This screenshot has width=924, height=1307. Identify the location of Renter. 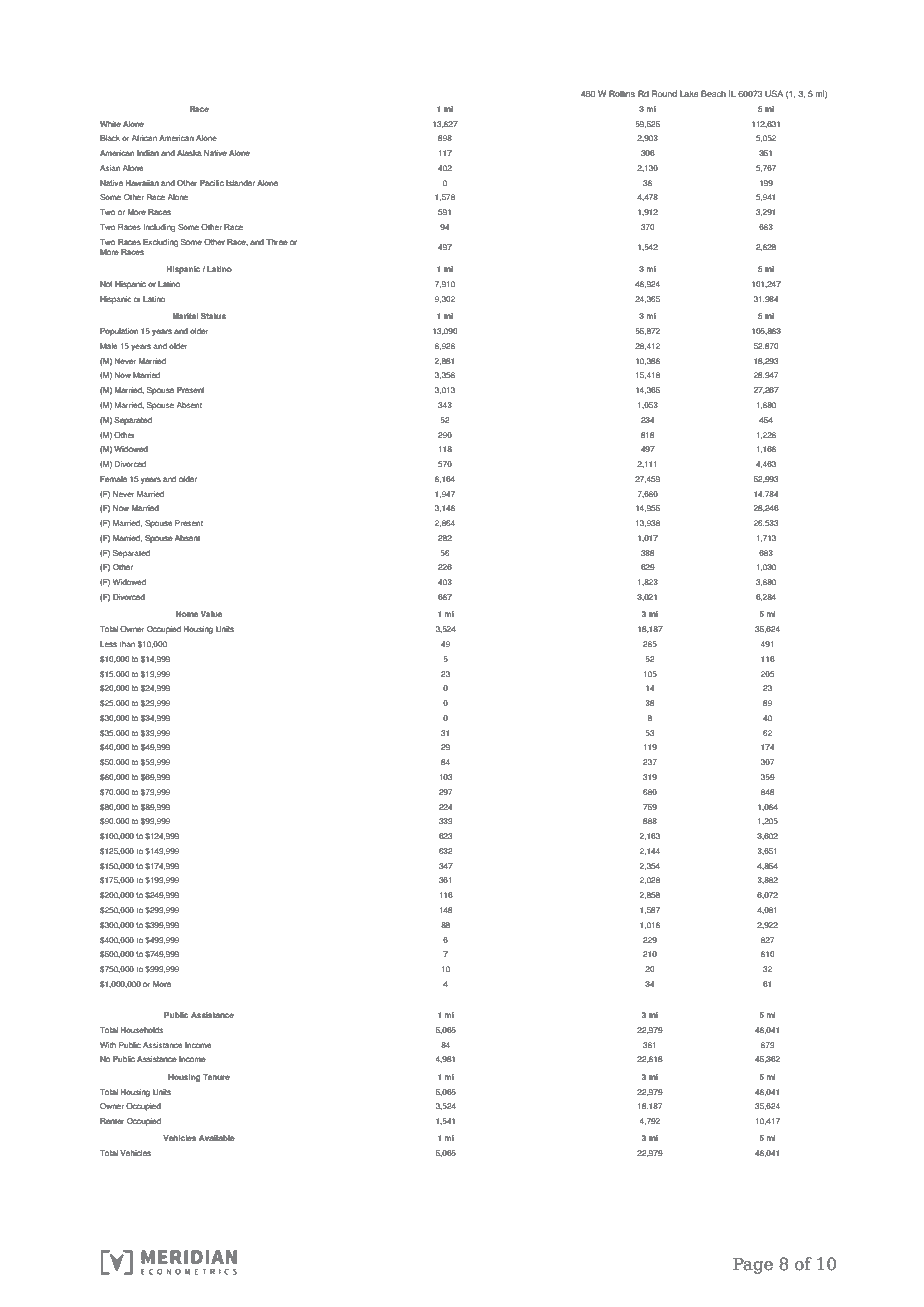
(112, 1121).
